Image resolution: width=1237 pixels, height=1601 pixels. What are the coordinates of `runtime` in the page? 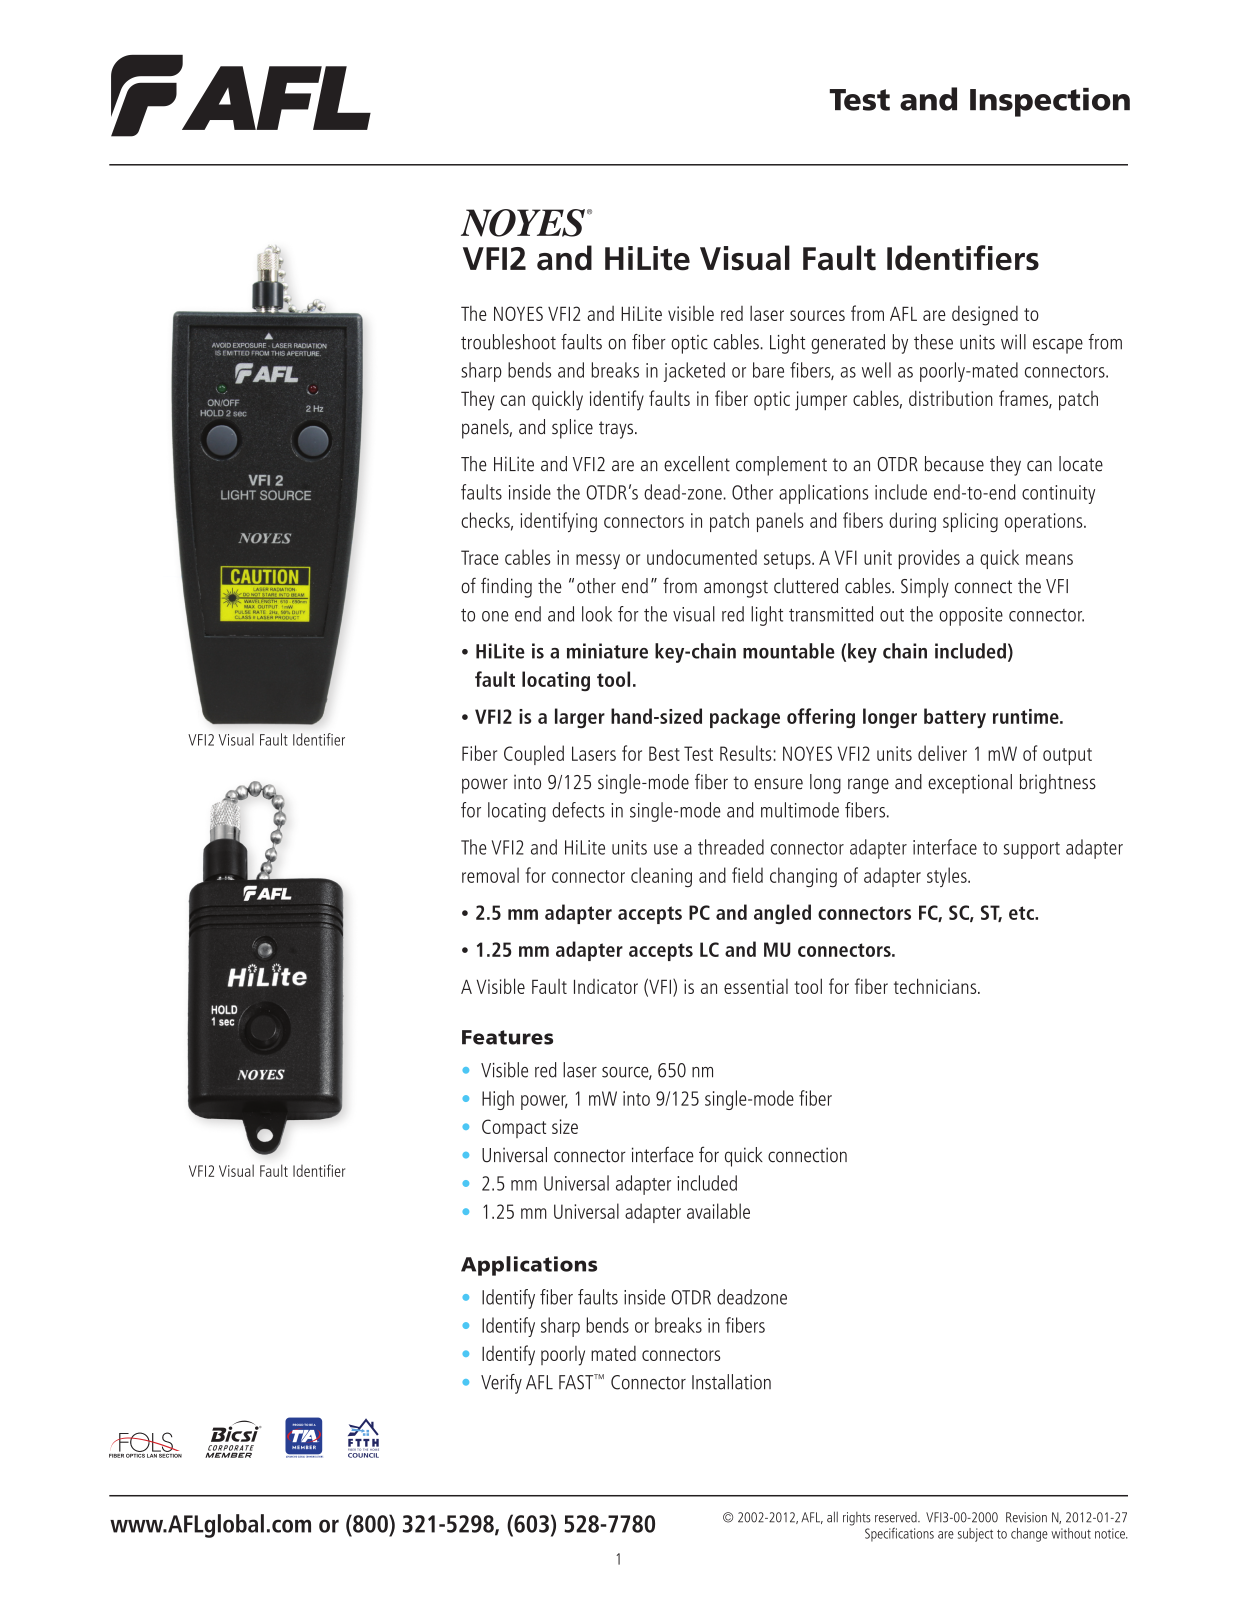 It's located at (1027, 716).
